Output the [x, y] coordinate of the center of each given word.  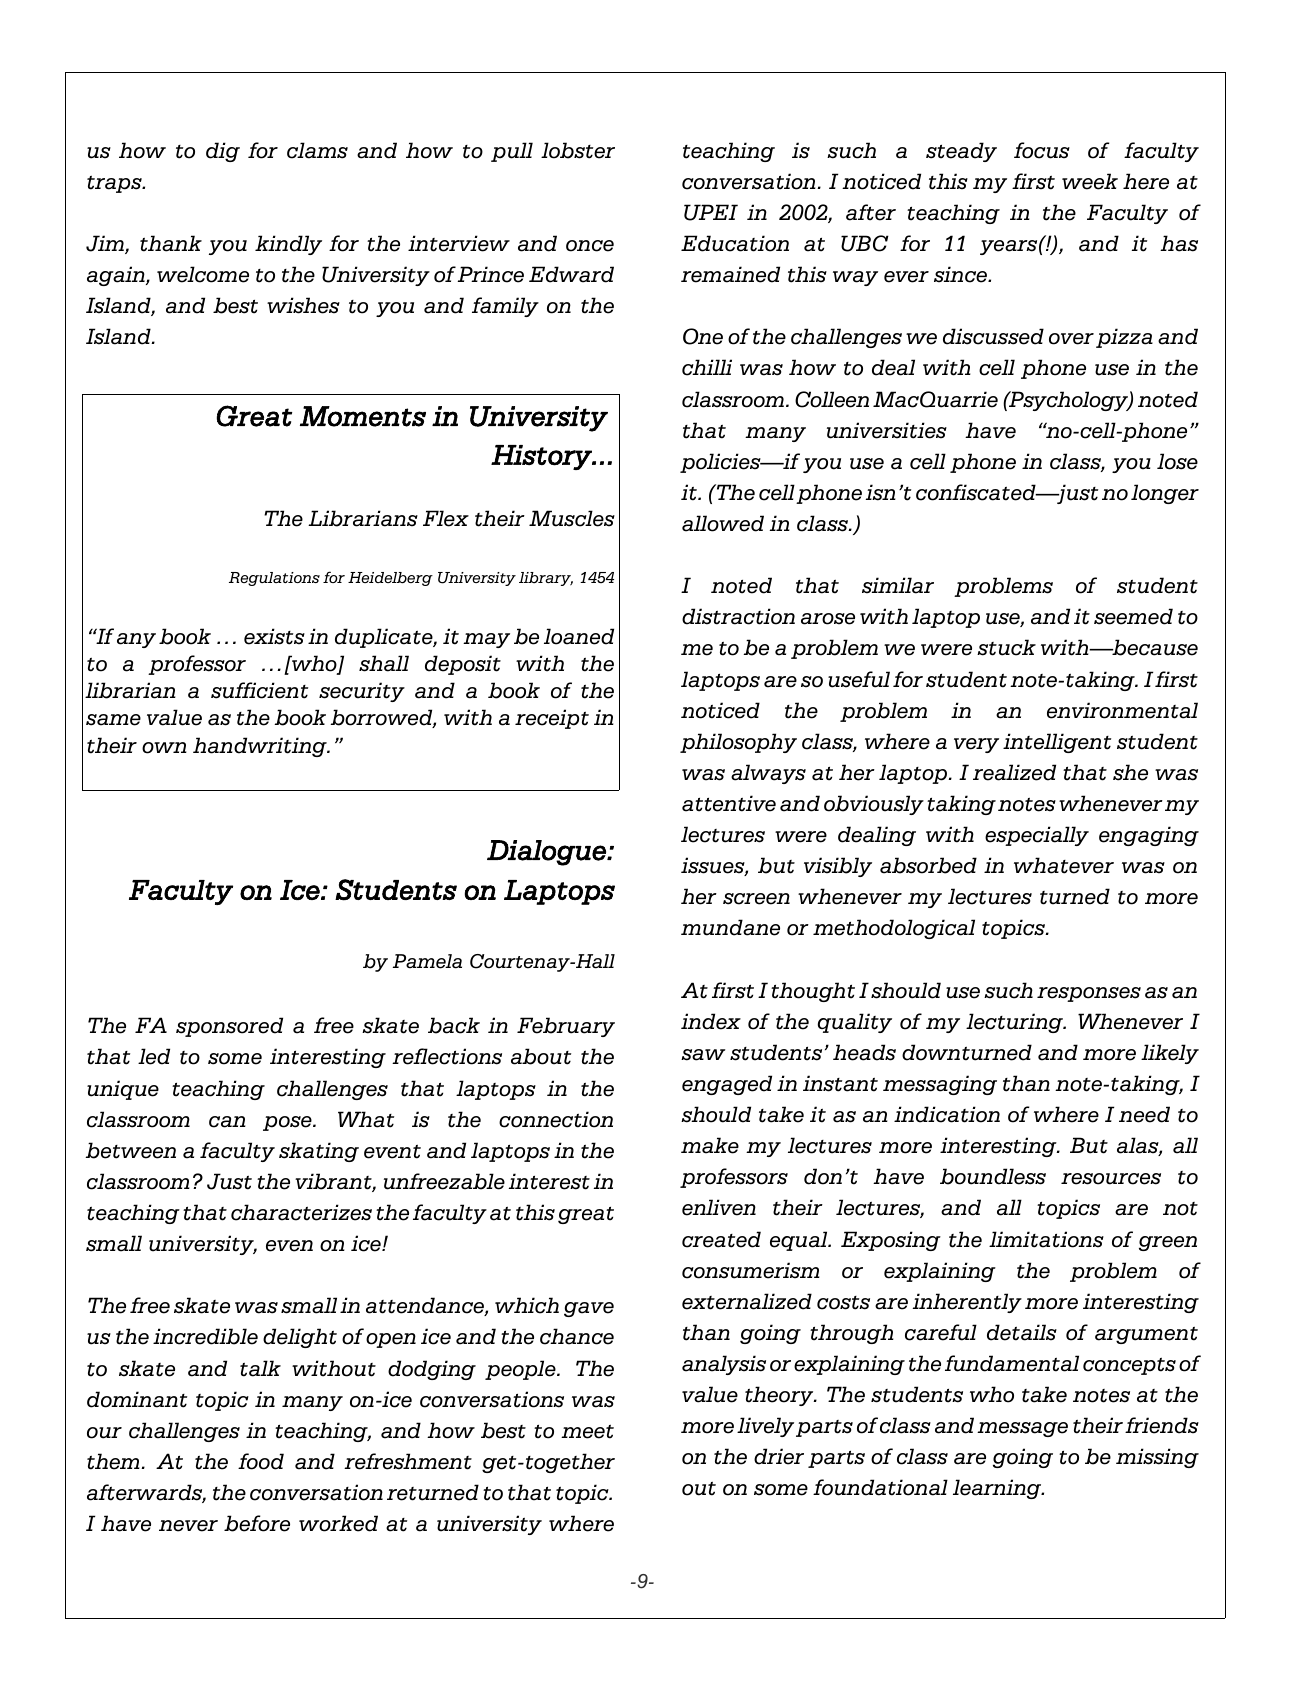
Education [735, 243]
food [261, 1461]
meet [587, 1432]
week [1090, 181]
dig [223, 152]
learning [998, 1489]
